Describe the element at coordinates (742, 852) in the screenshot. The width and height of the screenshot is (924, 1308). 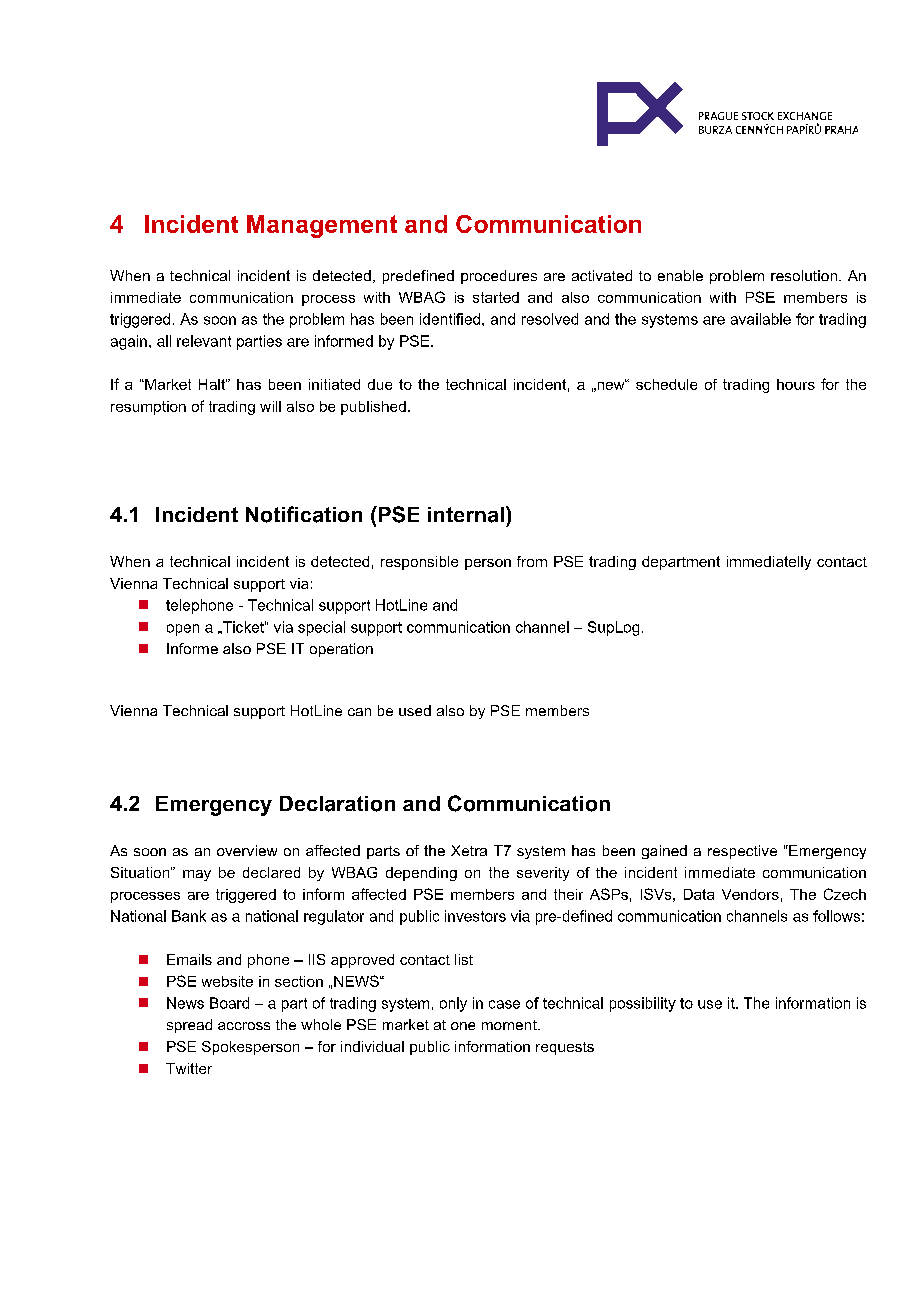
I see `respective` at that location.
